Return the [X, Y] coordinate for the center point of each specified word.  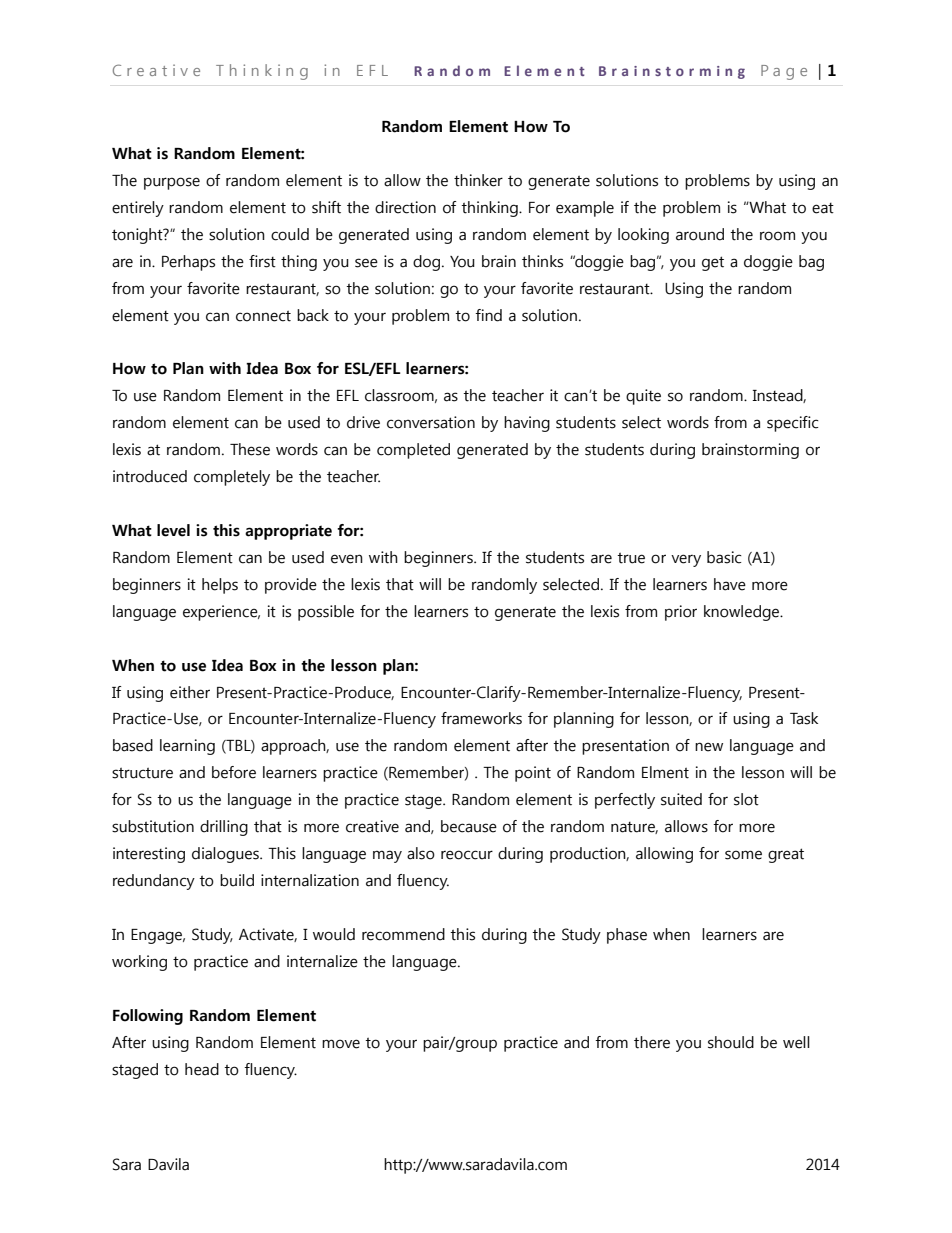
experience [221, 613]
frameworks [481, 718]
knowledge [743, 613]
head [202, 1069]
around [700, 234]
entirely [138, 209]
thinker [478, 180]
